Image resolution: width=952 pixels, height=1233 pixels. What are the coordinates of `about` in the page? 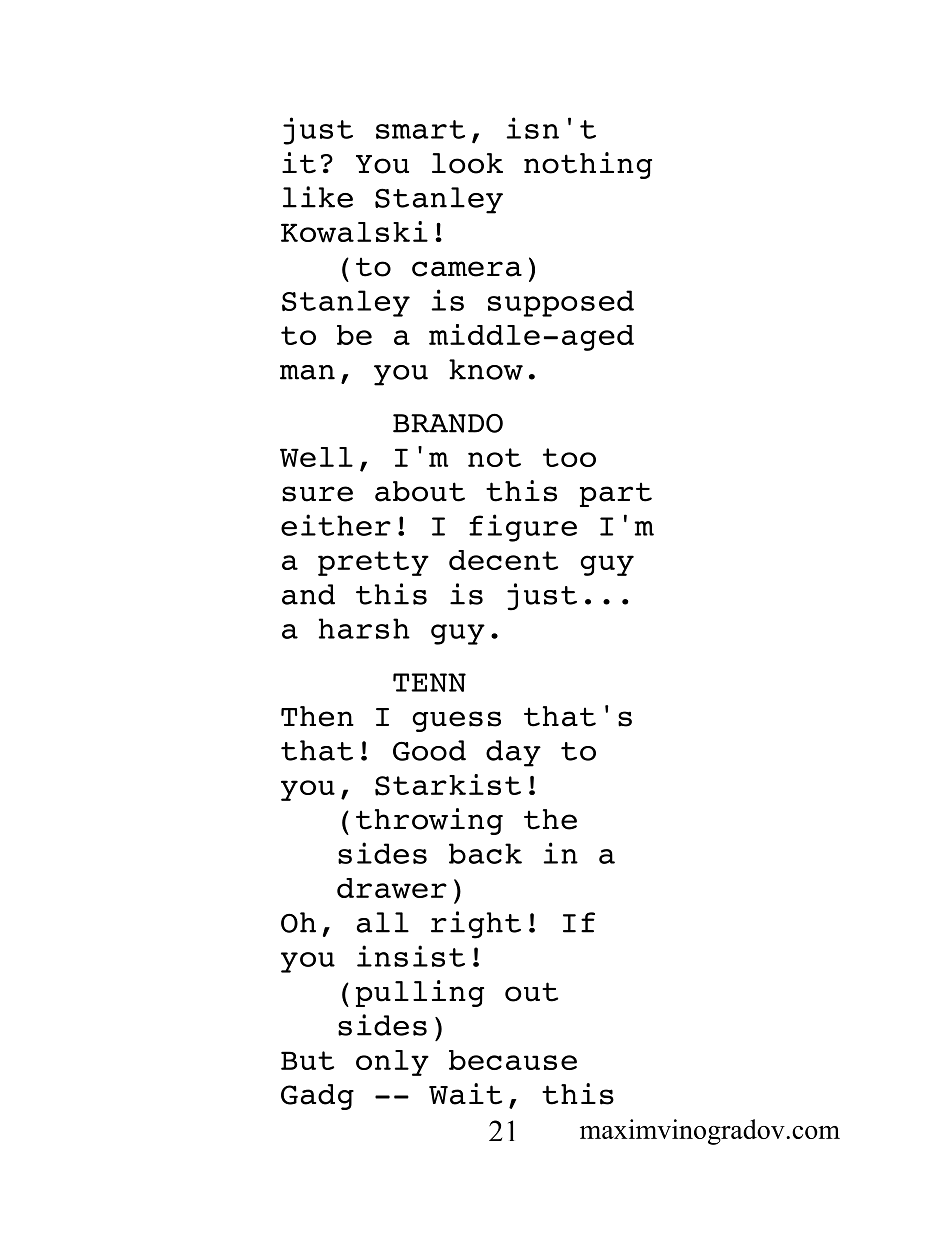 It's located at (420, 491).
